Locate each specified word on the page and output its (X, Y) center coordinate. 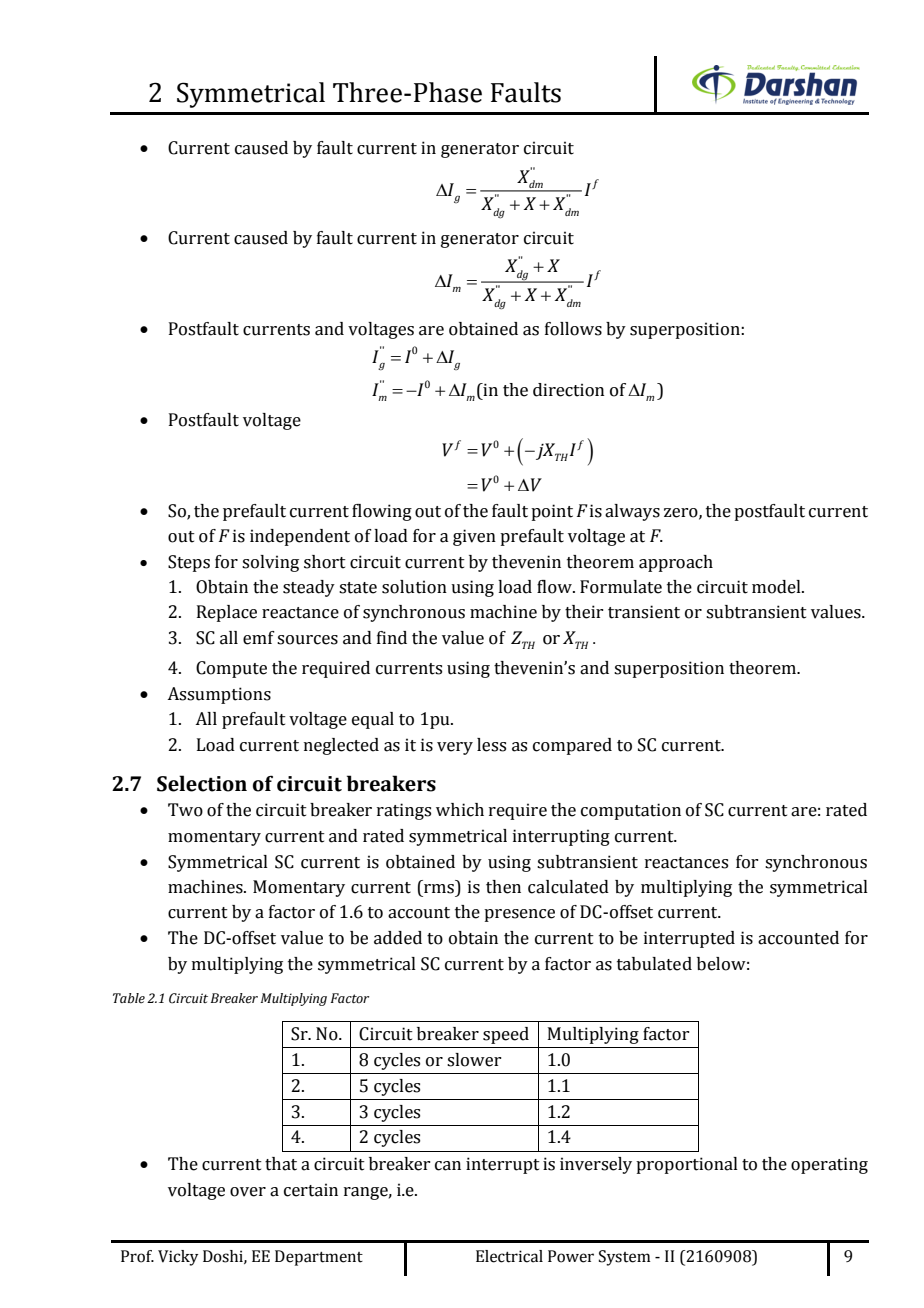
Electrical (509, 1256)
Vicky (178, 1258)
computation (631, 811)
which (460, 810)
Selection (202, 783)
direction (568, 390)
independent (300, 537)
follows (573, 329)
